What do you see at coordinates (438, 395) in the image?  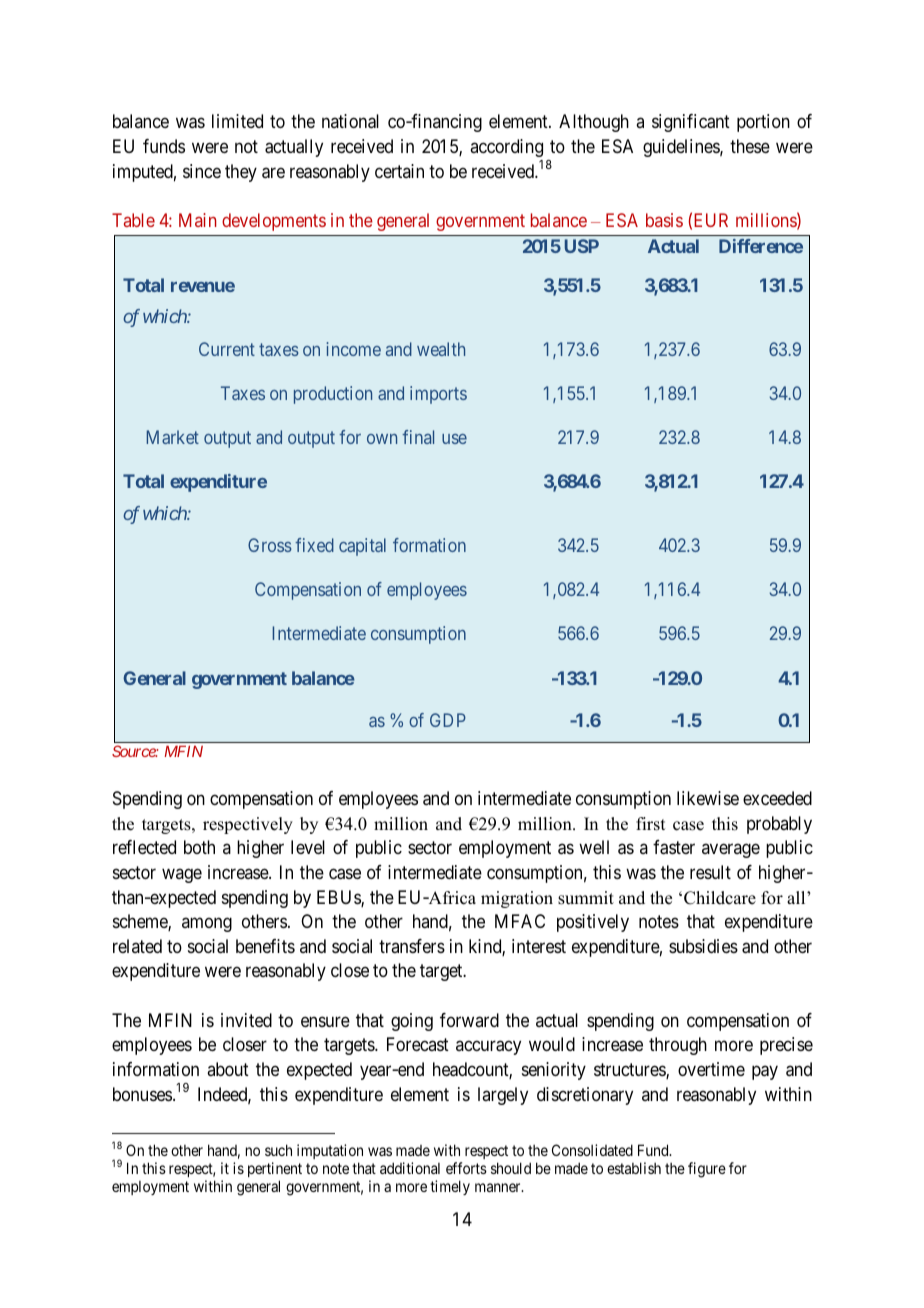 I see `imports` at bounding box center [438, 395].
